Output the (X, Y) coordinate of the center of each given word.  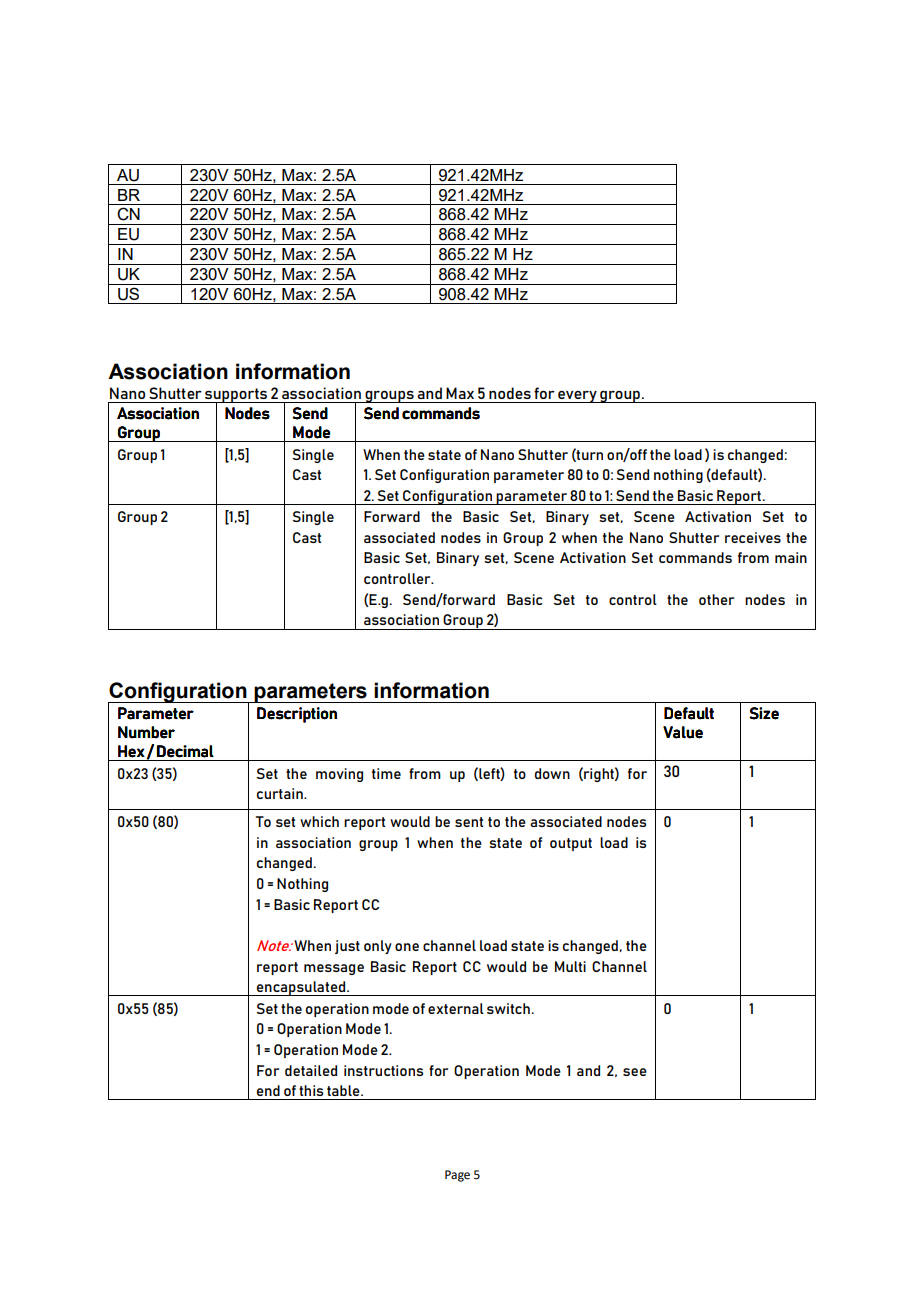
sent (469, 822)
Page (457, 1176)
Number (146, 732)
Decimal (185, 751)
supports (236, 396)
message (334, 969)
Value (683, 732)
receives (753, 537)
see (635, 1072)
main (791, 557)
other (716, 599)
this (311, 1090)
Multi (570, 966)
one (407, 947)
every (577, 397)
